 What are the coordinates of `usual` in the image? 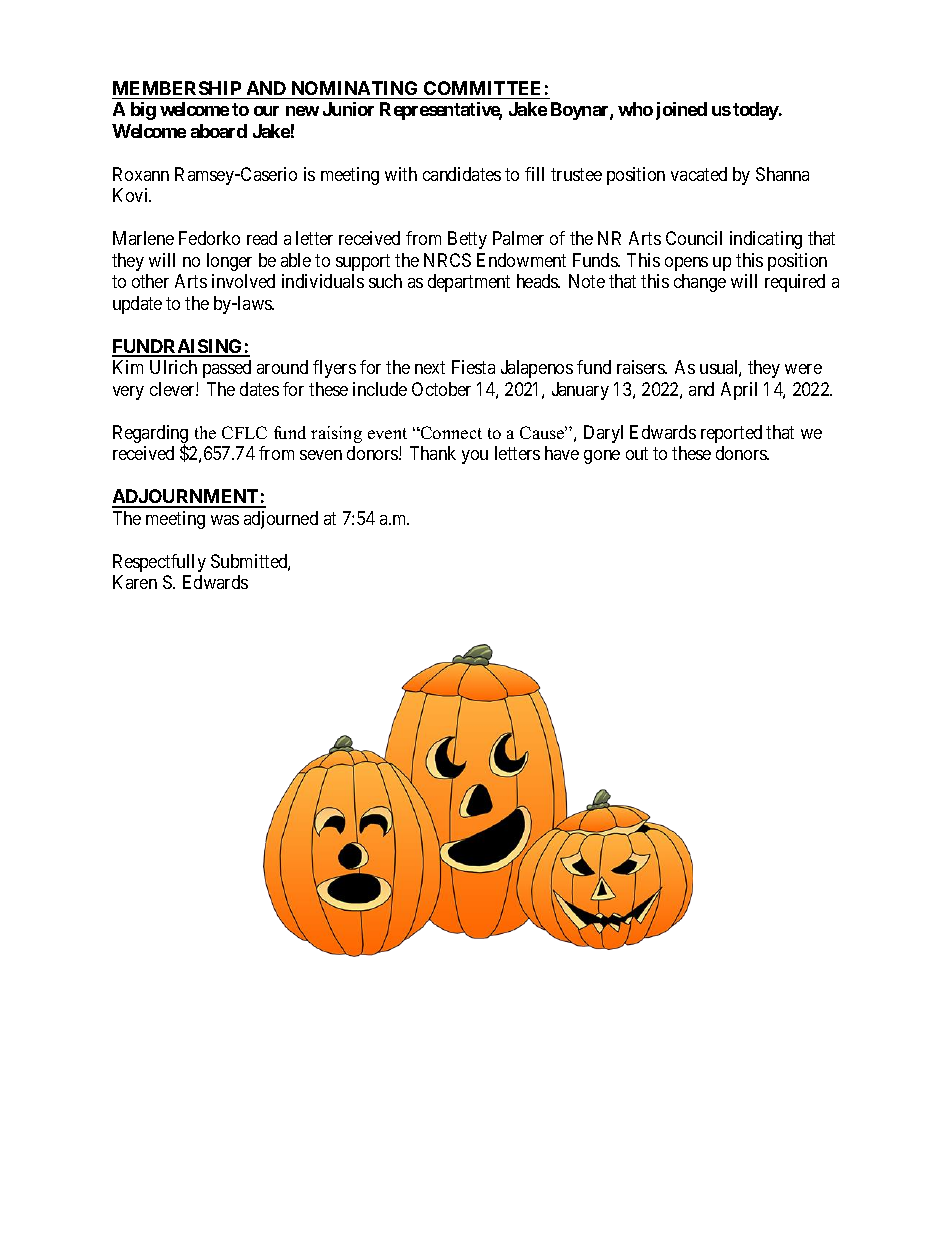 It's located at (720, 368).
